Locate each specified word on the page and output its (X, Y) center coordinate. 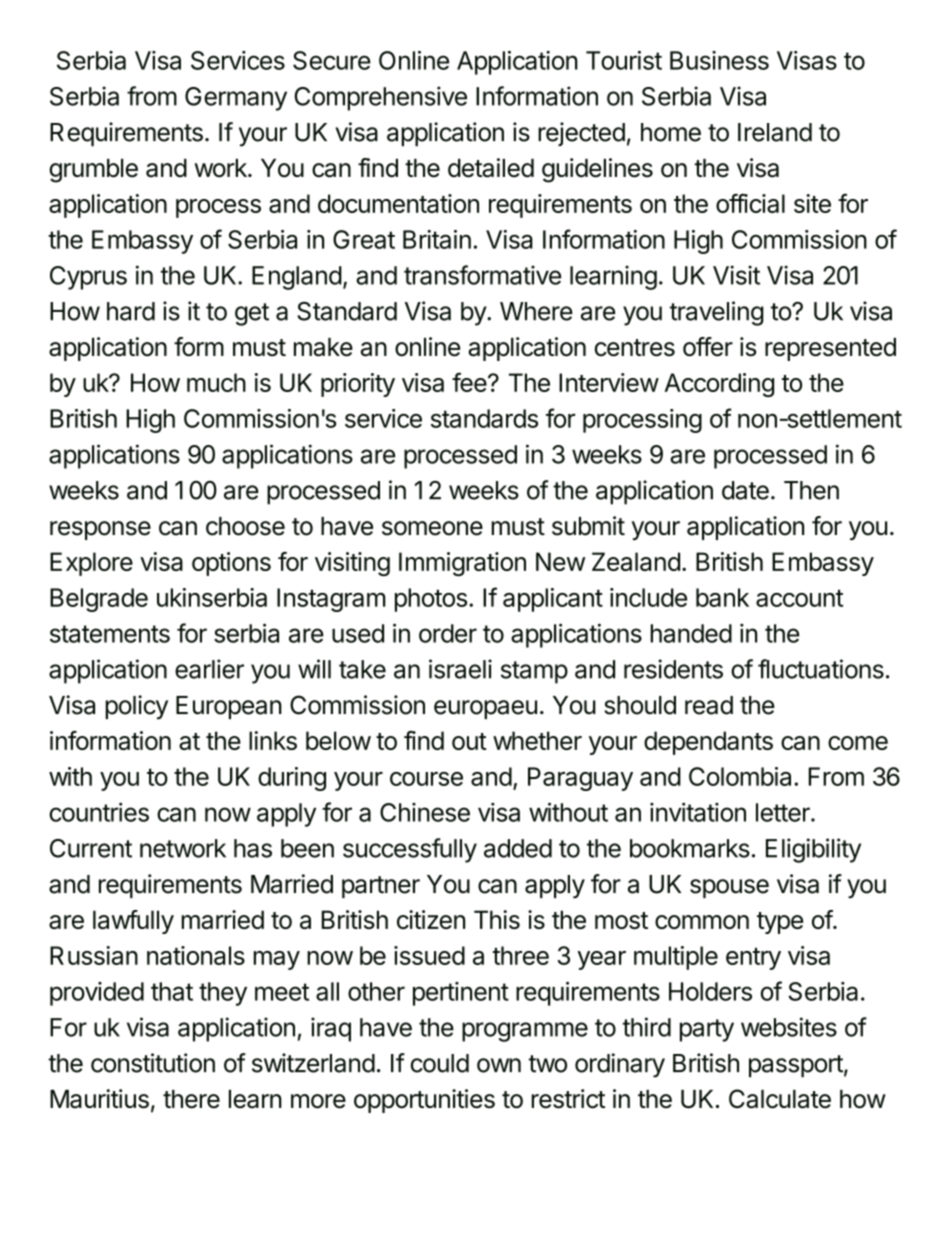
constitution (153, 1063)
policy (136, 707)
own (499, 1065)
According (719, 385)
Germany (236, 99)
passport (796, 1066)
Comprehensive (381, 98)
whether (537, 740)
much (216, 382)
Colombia (742, 776)
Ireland (775, 132)
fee (469, 382)
